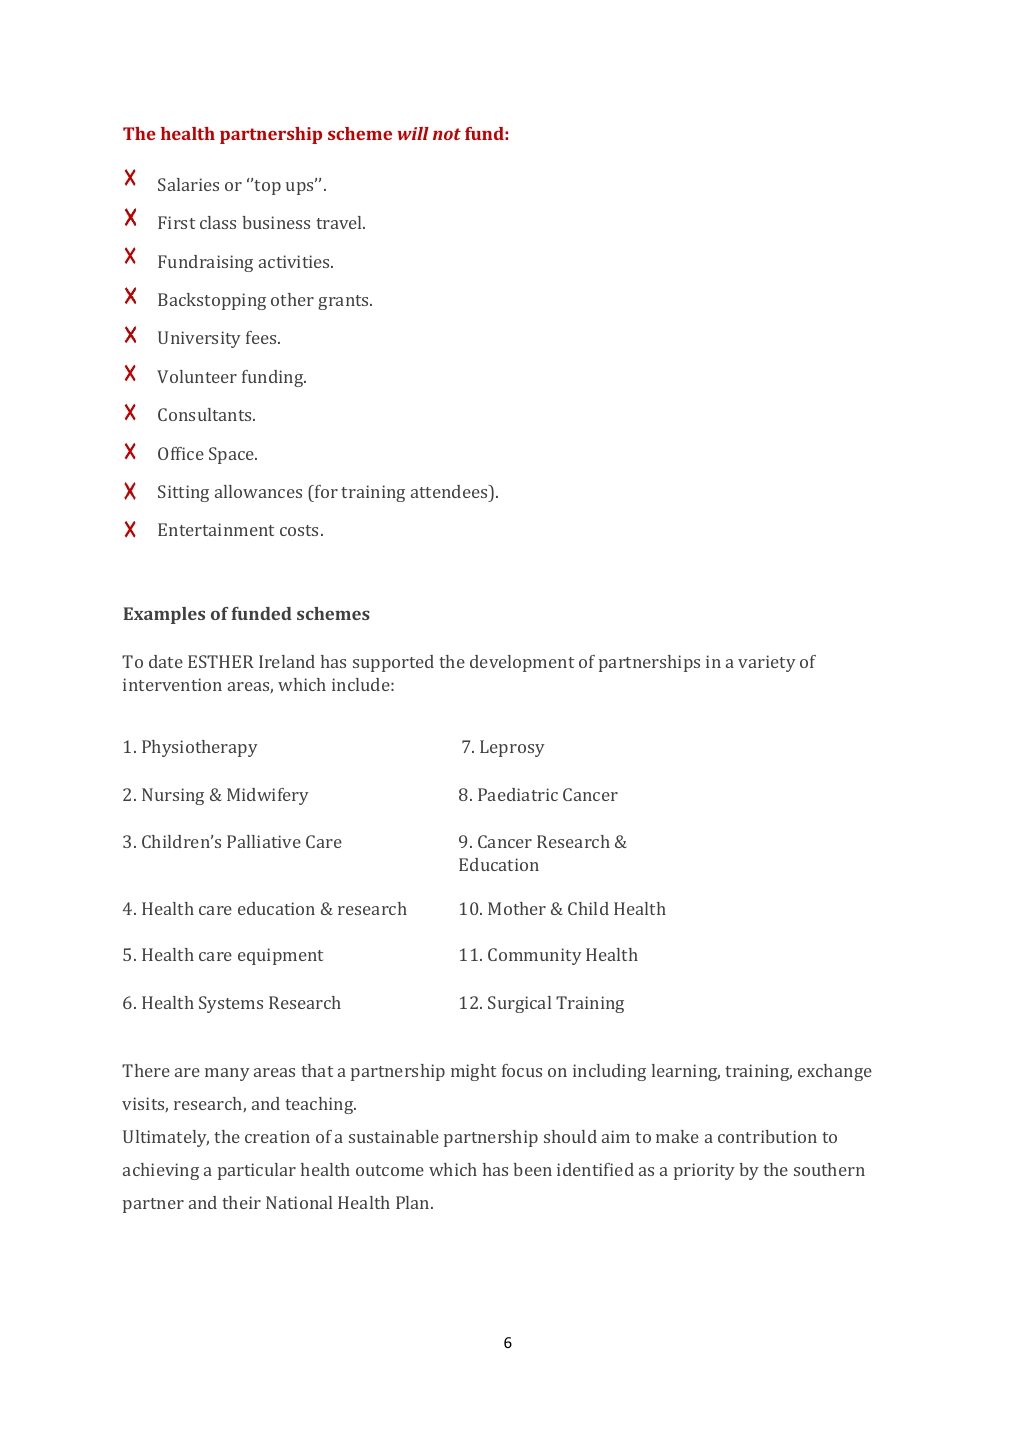 The height and width of the screenshot is (1437, 1016). Describe the element at coordinates (413, 133) in the screenshot. I see `will` at that location.
